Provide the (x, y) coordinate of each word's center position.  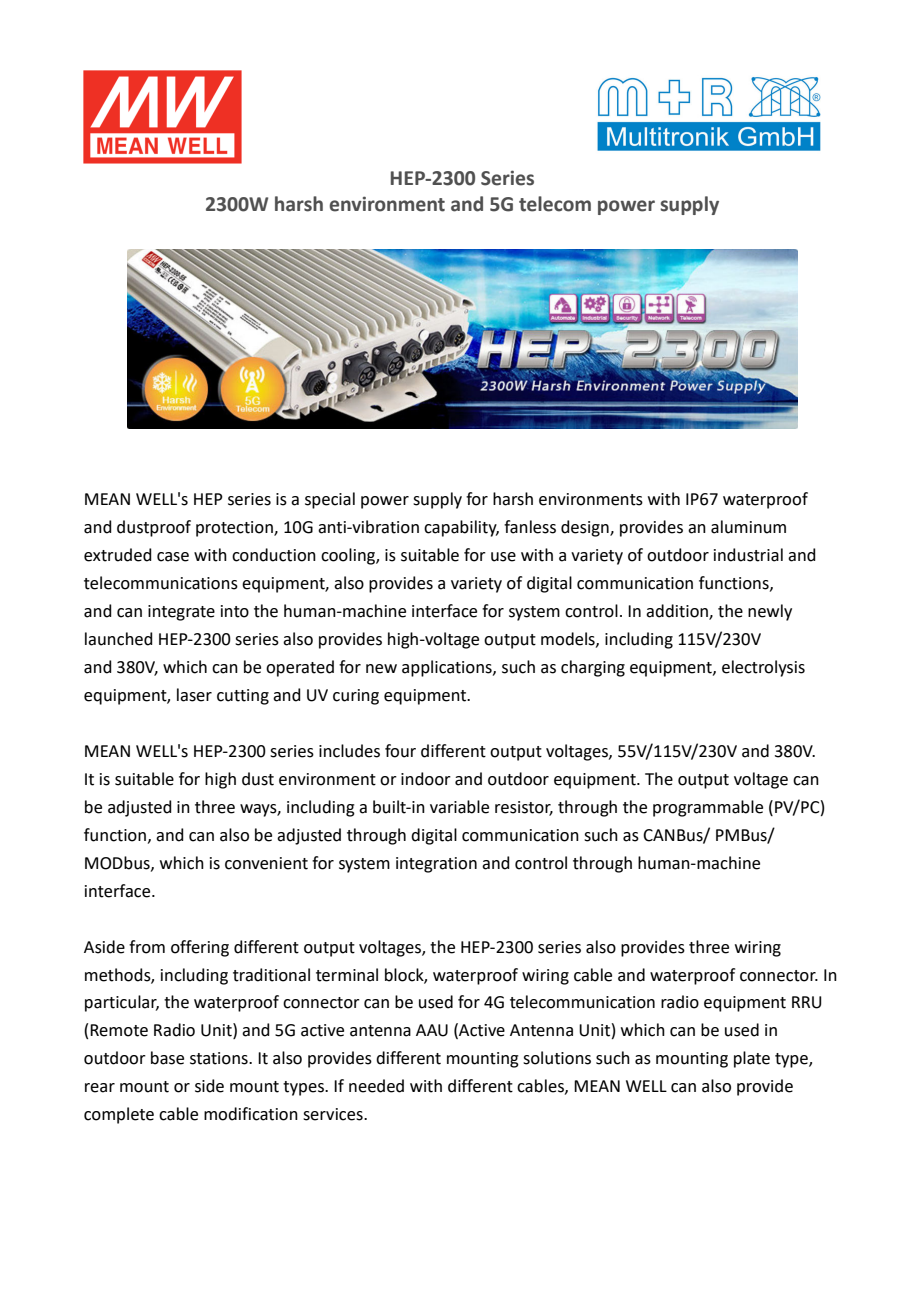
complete (119, 1115)
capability (461, 528)
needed (376, 1086)
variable (459, 807)
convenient (266, 863)
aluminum (748, 527)
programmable (708, 808)
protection (235, 529)
